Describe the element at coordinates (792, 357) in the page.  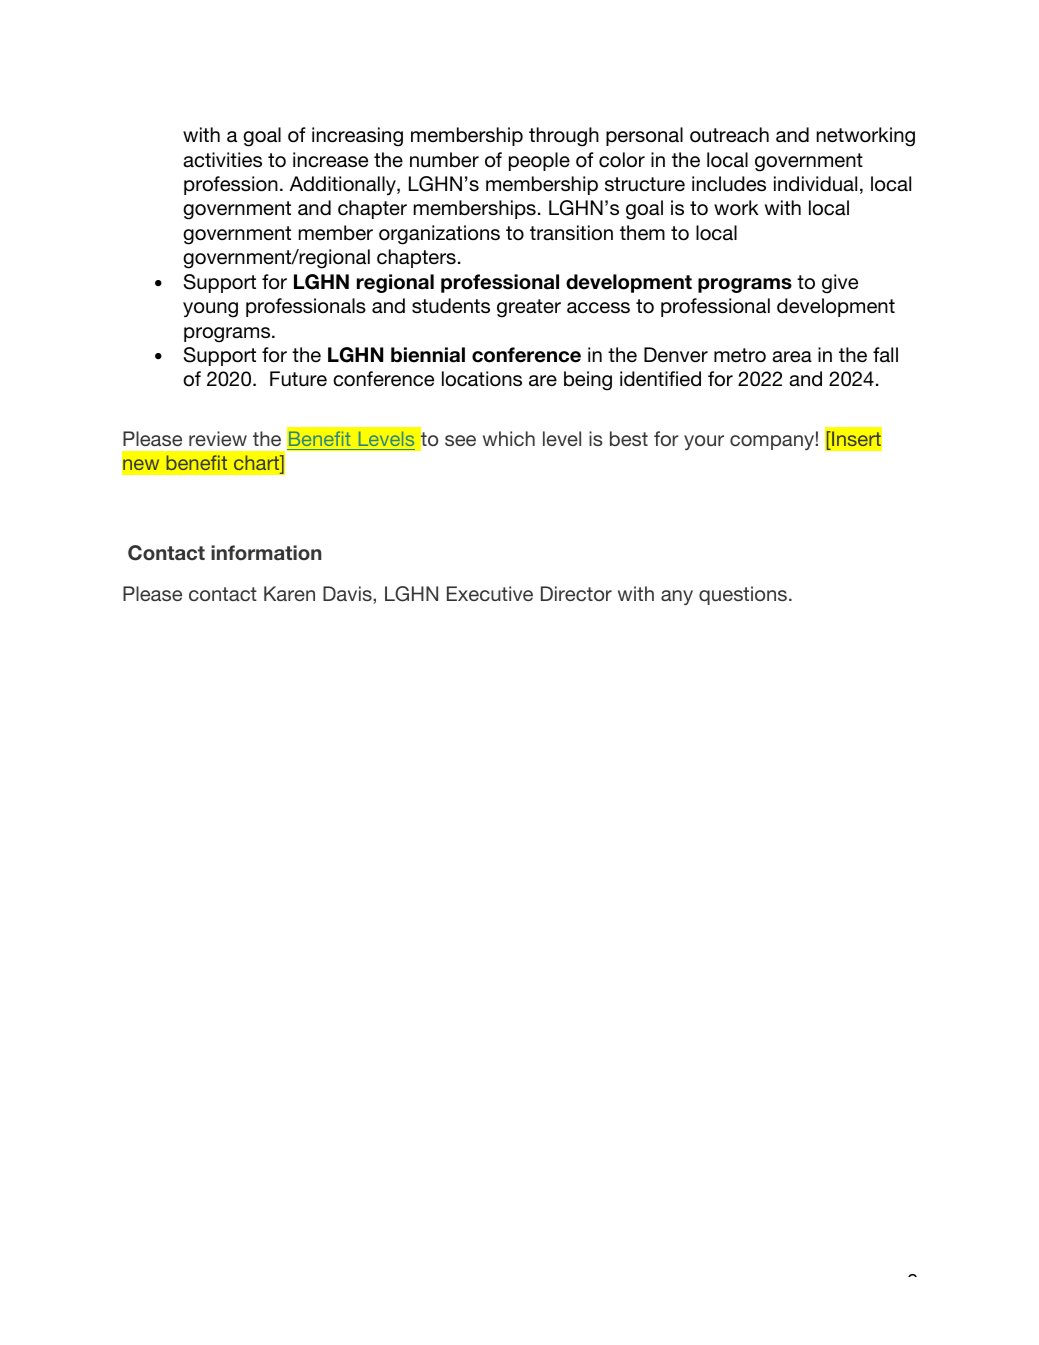
I see `area` at that location.
